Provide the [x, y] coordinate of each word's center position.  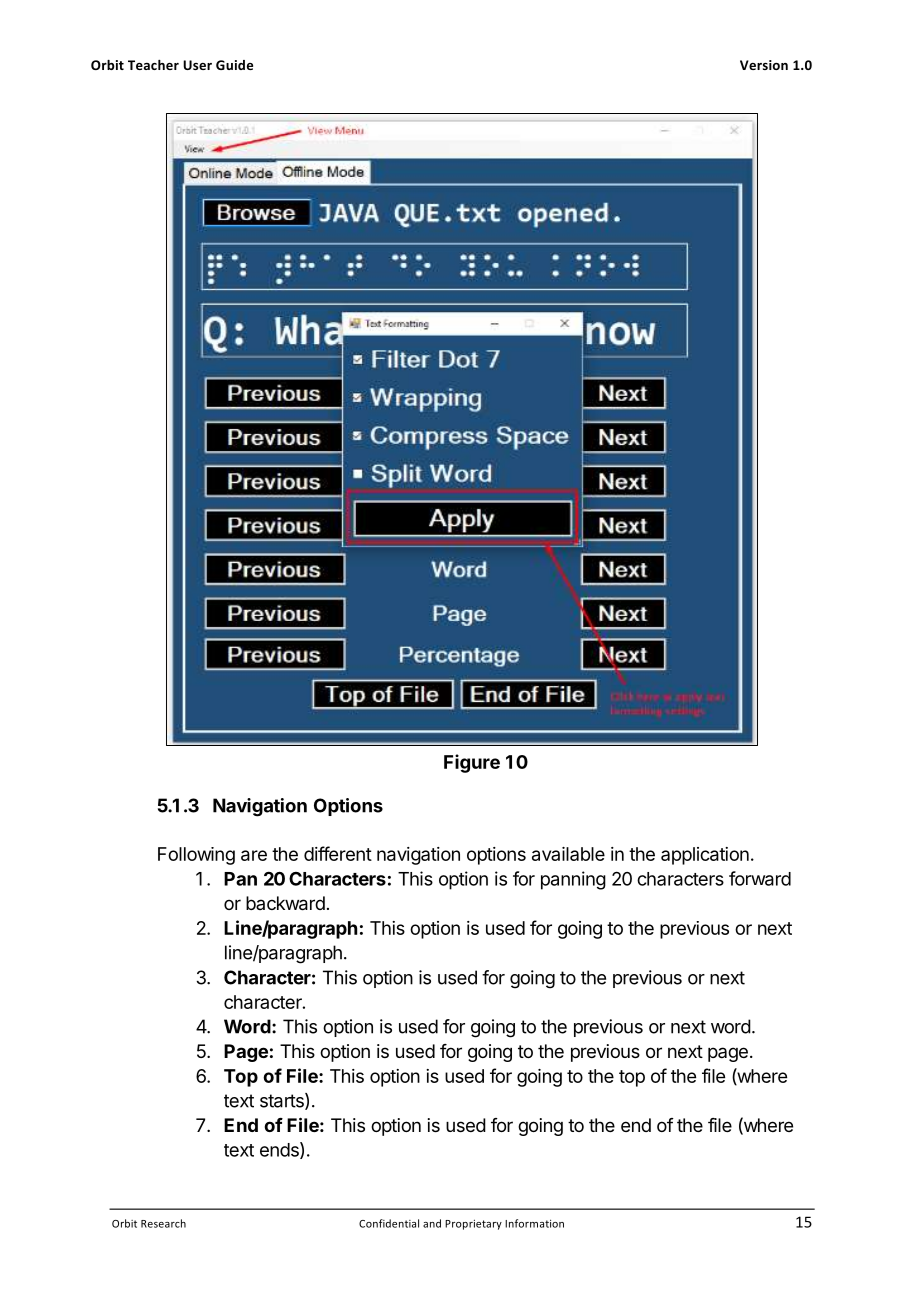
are [254, 855]
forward [760, 878]
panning [573, 880]
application [705, 856]
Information [534, 1223]
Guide [234, 65]
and [432, 1223]
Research [163, 1223]
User [197, 65]
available [568, 854]
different [338, 853]
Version [764, 65]
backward [285, 903]
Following [196, 856]
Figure [472, 763]
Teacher [153, 65]
